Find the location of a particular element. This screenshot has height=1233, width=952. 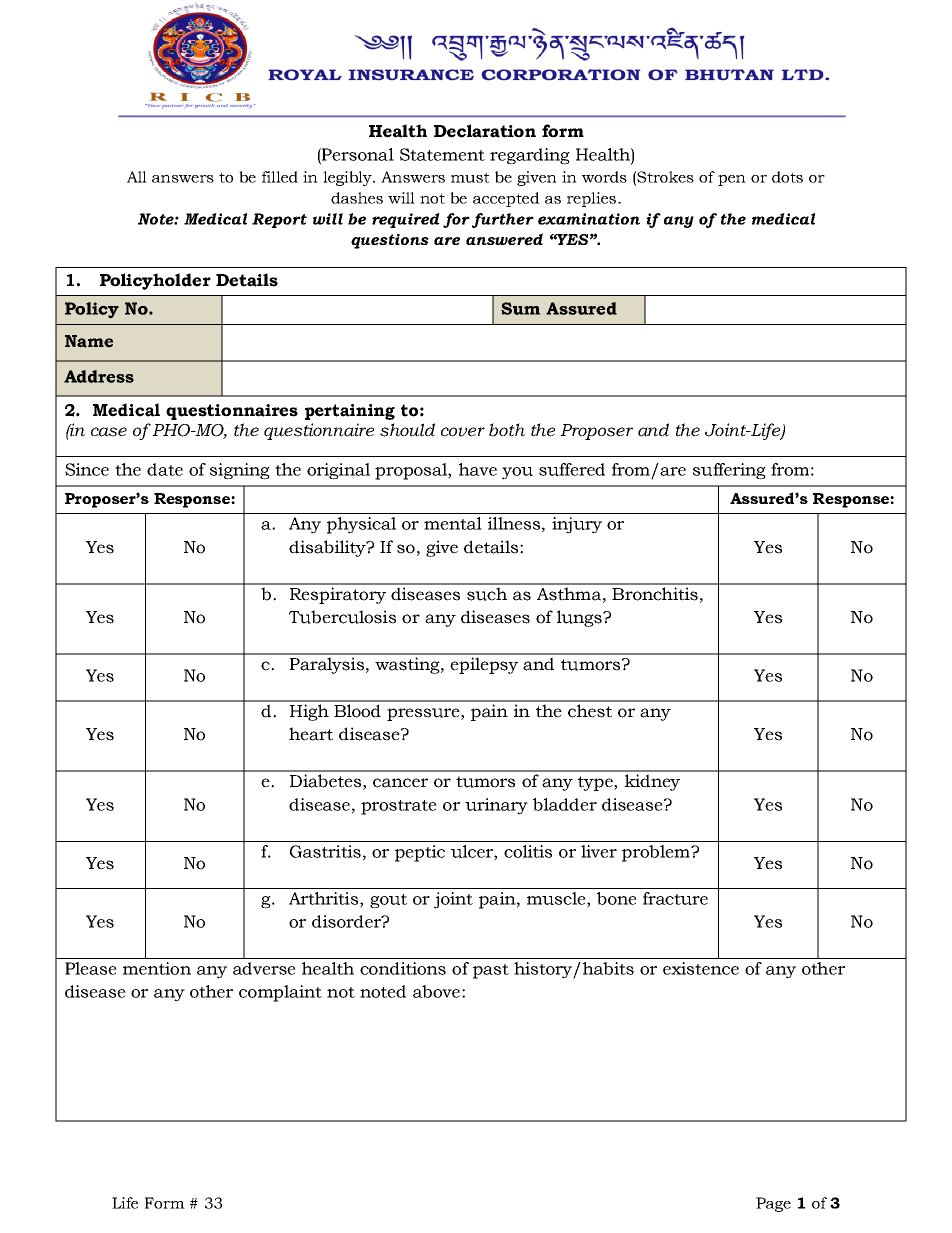

suffering is located at coordinates (729, 471).
